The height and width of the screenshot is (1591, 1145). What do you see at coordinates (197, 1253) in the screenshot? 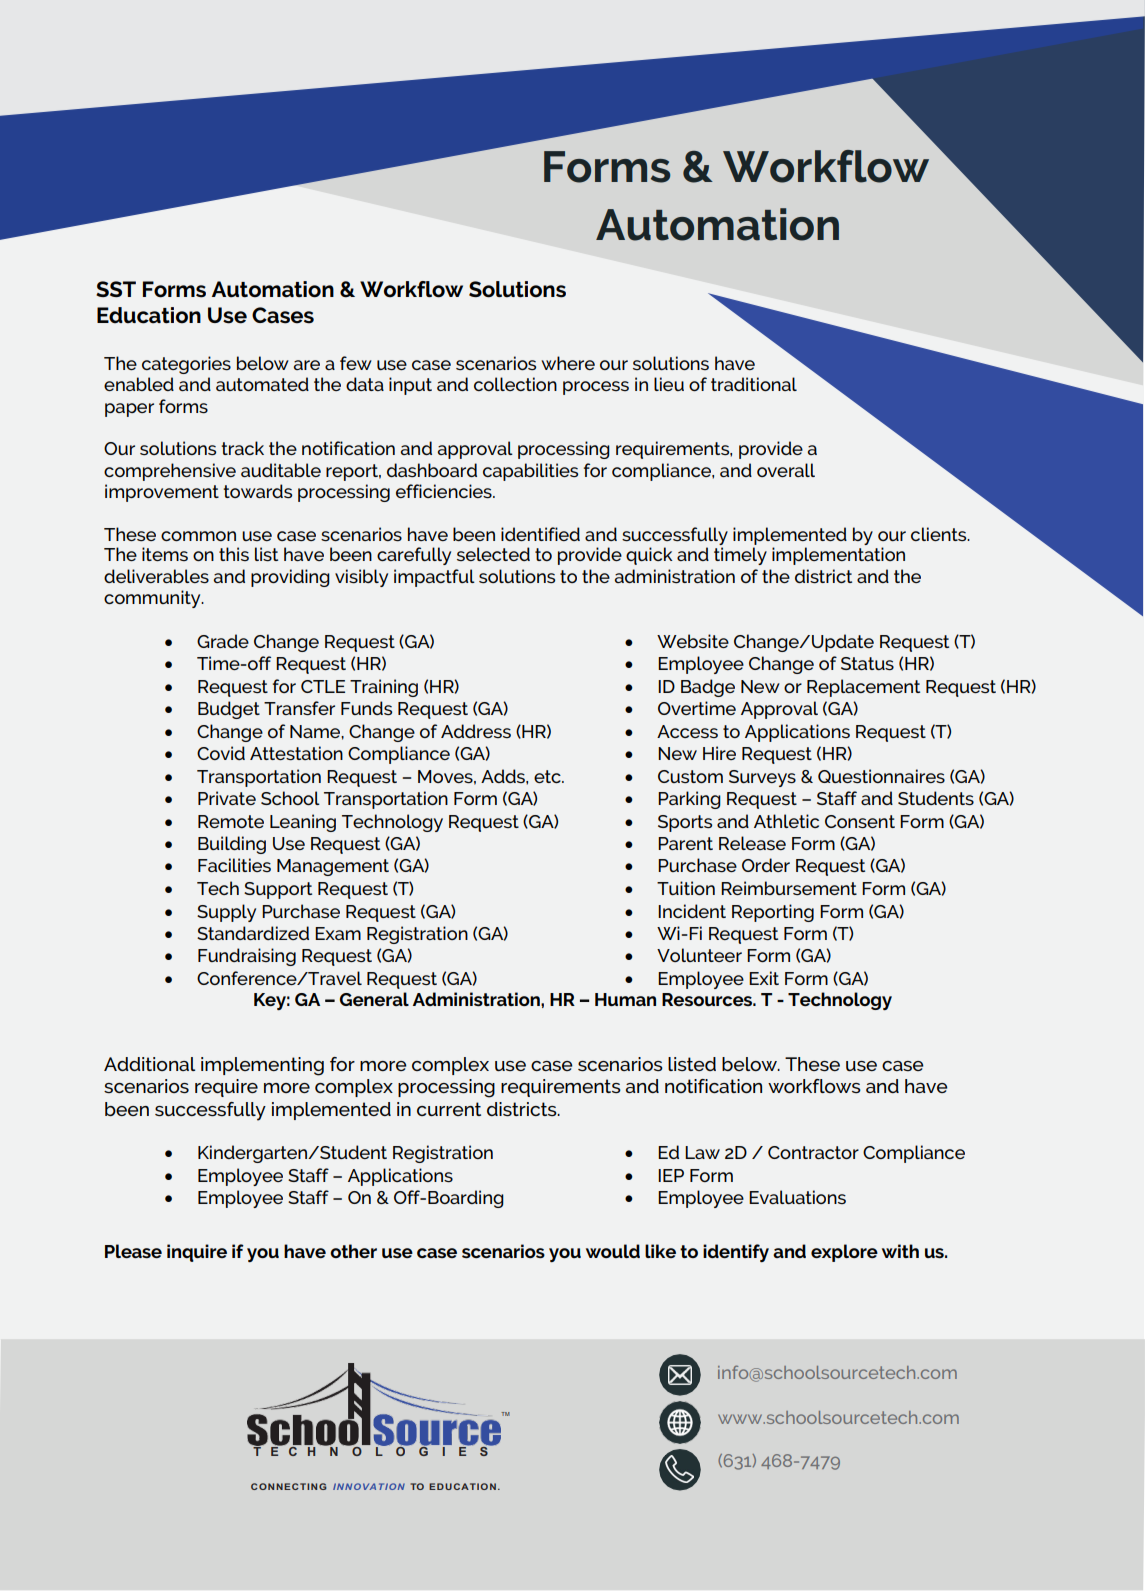
I see `inquire` at bounding box center [197, 1253].
